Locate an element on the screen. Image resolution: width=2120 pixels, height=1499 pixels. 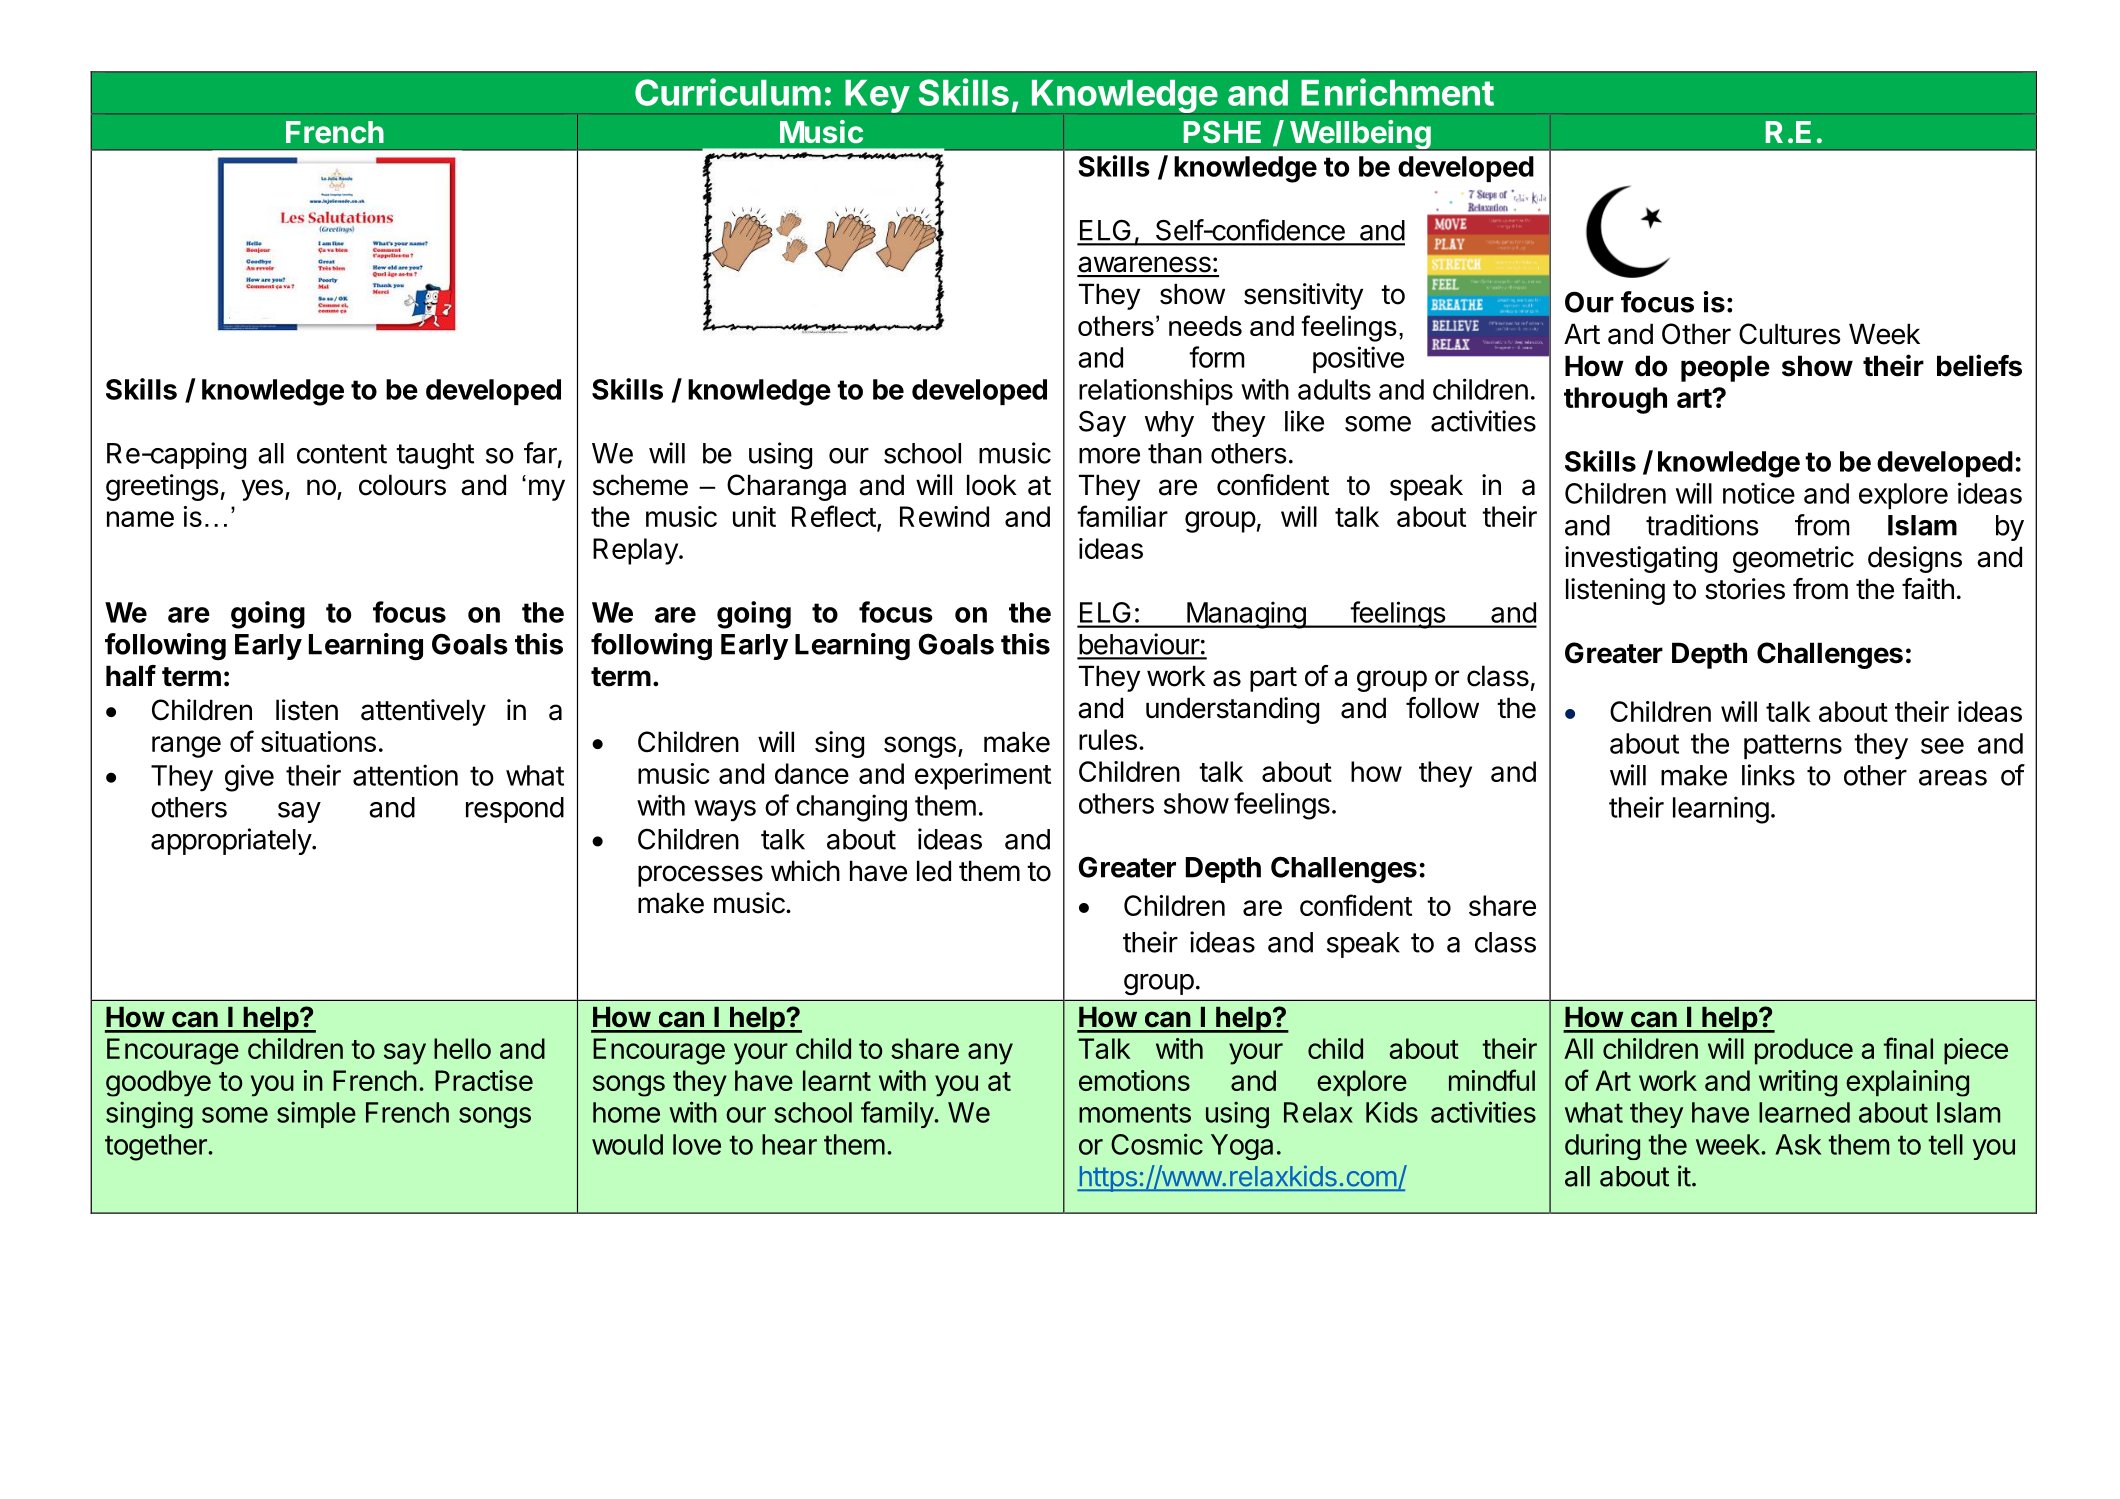
learned is located at coordinates (1804, 1112).
